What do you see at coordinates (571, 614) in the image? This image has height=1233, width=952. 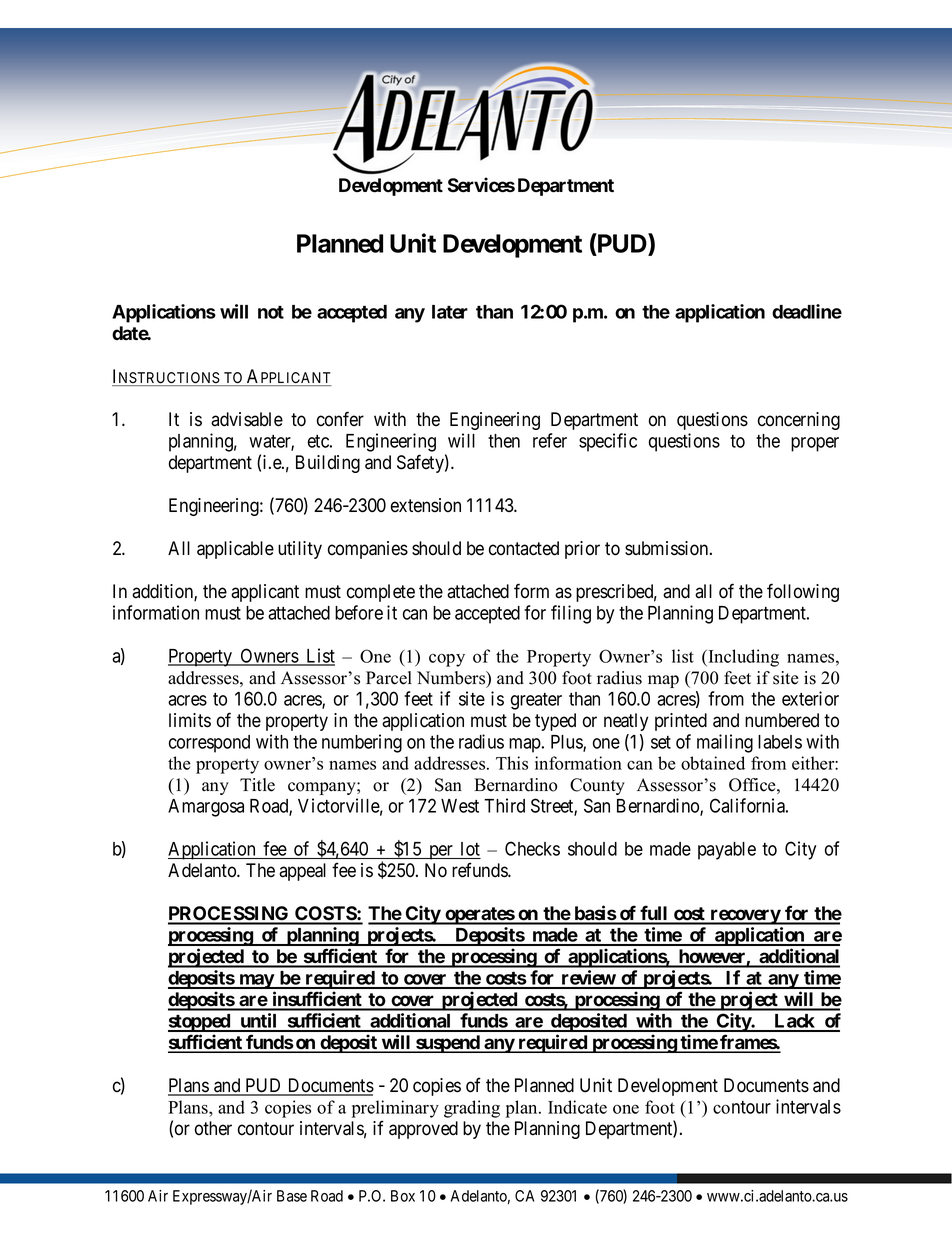 I see `filing` at bounding box center [571, 614].
